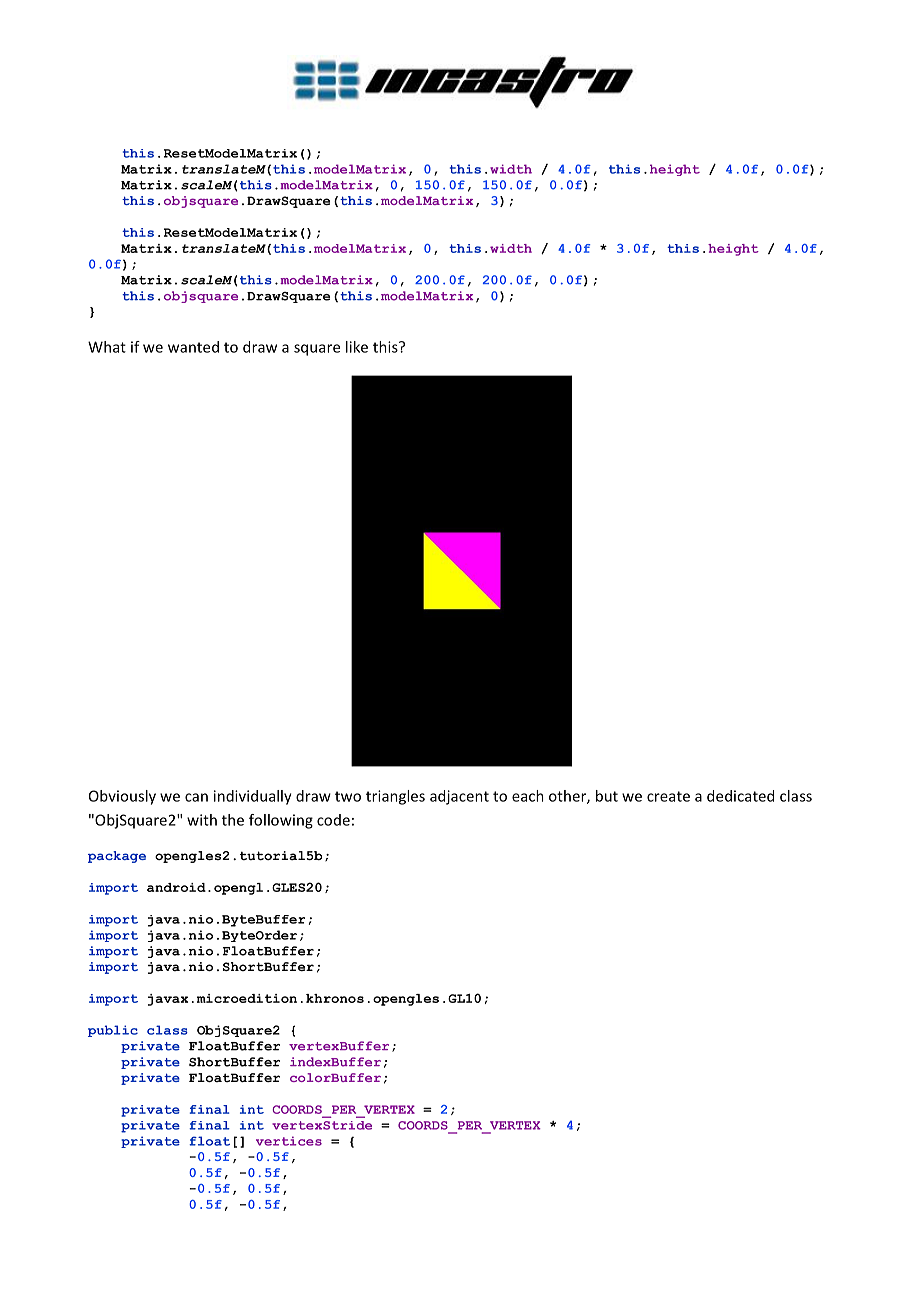  Describe the element at coordinates (107, 347) in the document. I see `What` at that location.
